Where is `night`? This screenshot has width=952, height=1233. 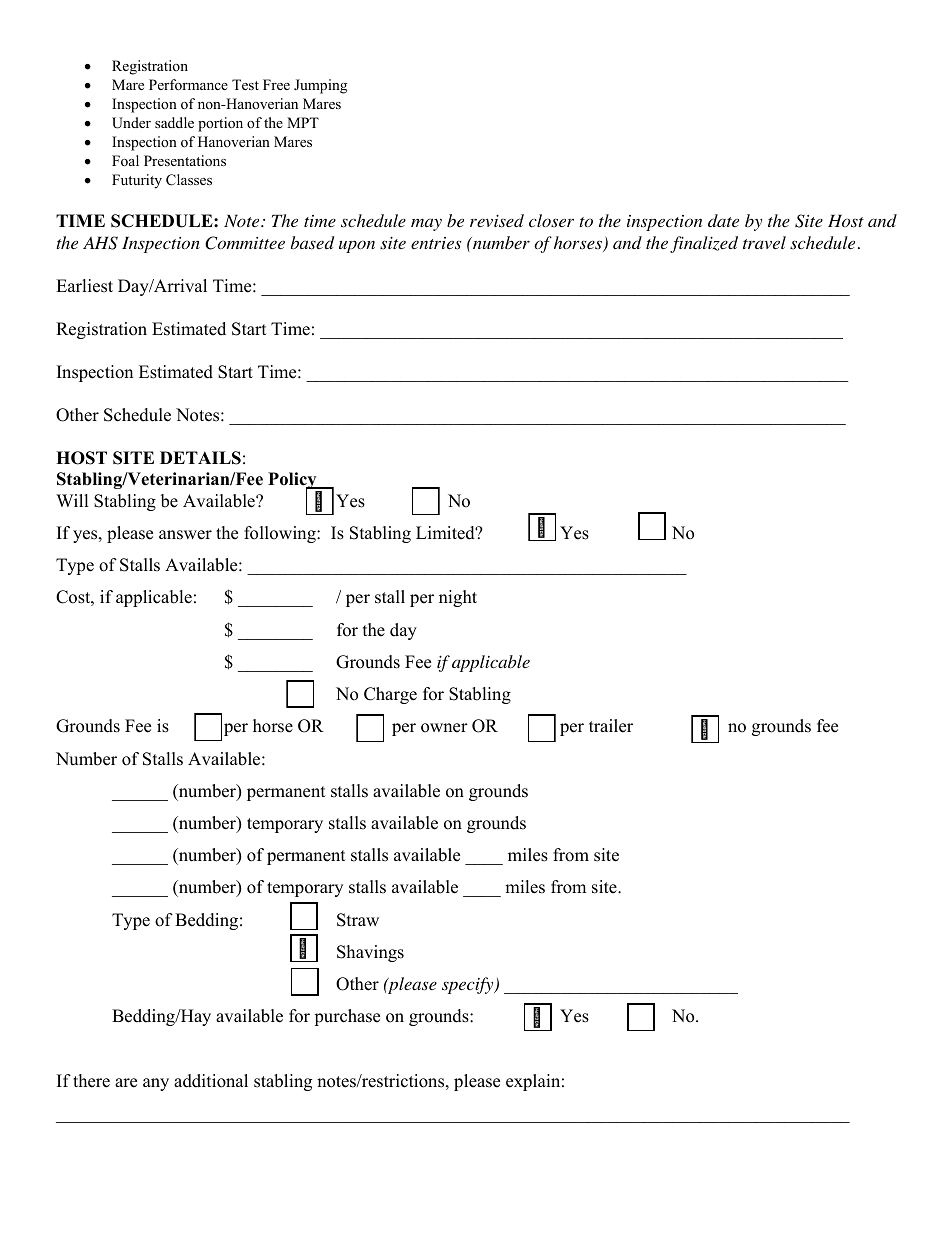 night is located at coordinates (458, 598).
